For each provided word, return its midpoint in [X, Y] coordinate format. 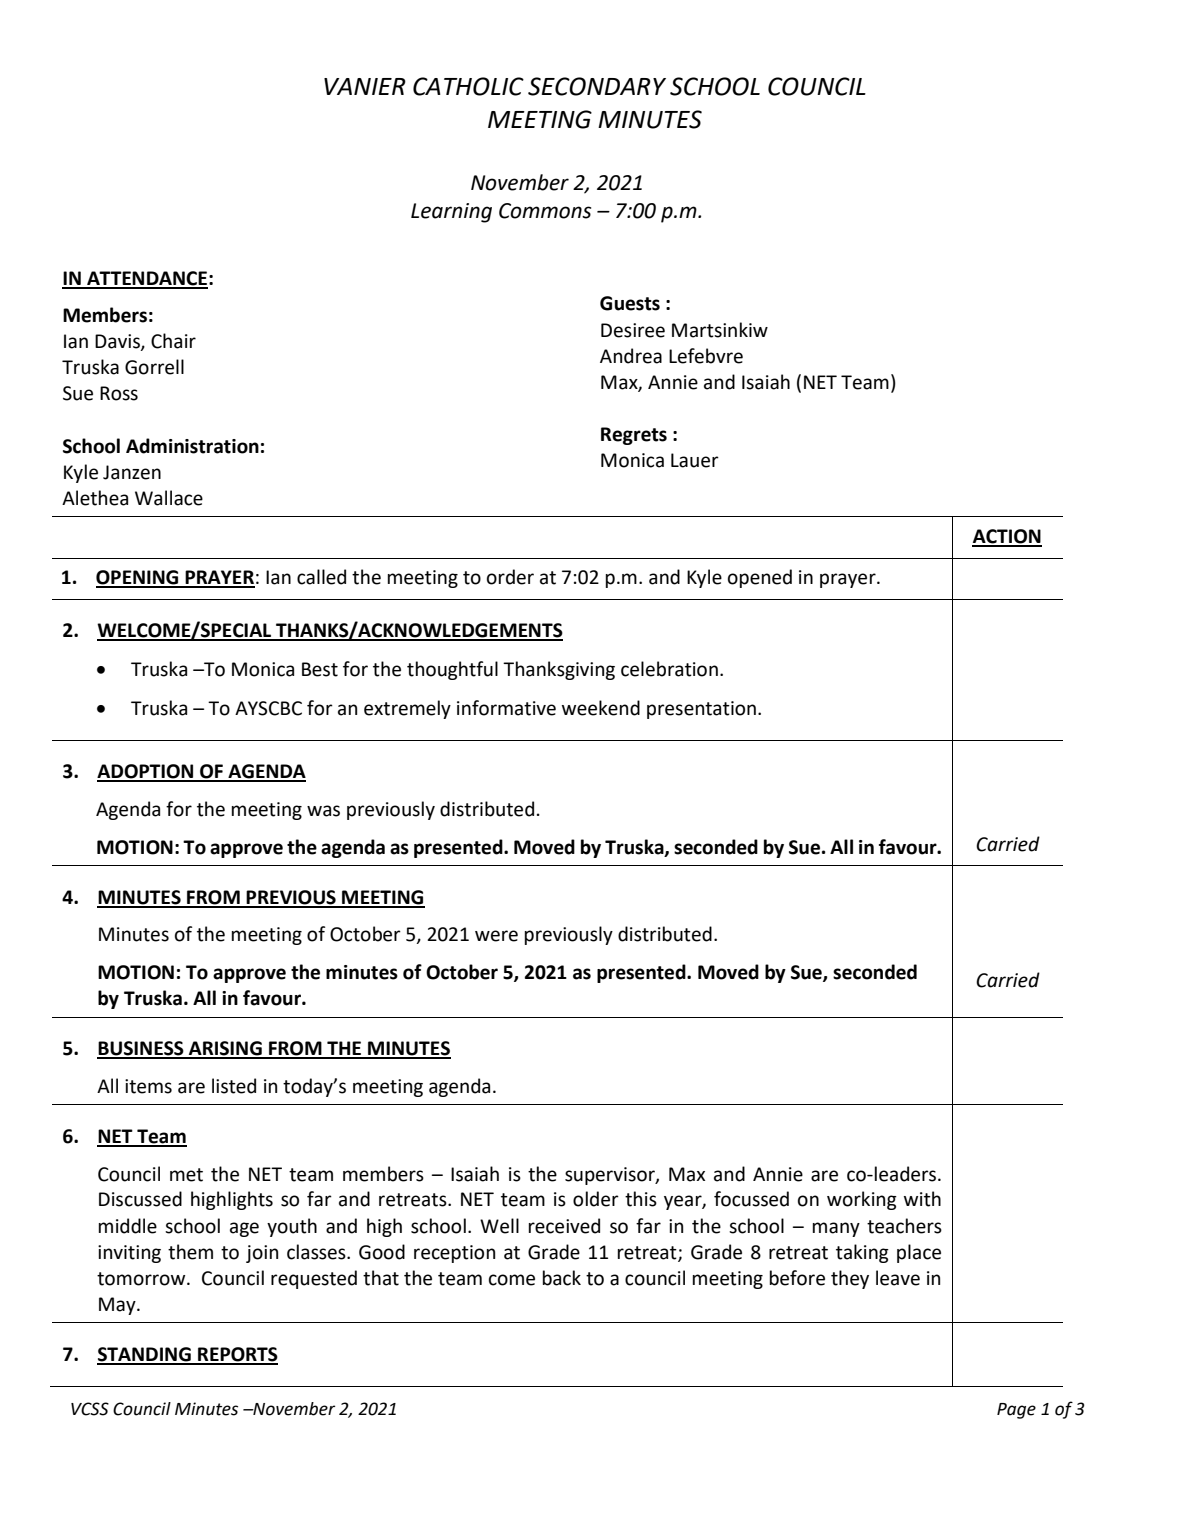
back [562, 1278]
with [922, 1199]
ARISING [225, 1049]
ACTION [1007, 537]
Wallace [169, 498]
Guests [630, 303]
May [118, 1306]
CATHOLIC [468, 86]
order [510, 577]
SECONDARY [597, 86]
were [496, 936]
